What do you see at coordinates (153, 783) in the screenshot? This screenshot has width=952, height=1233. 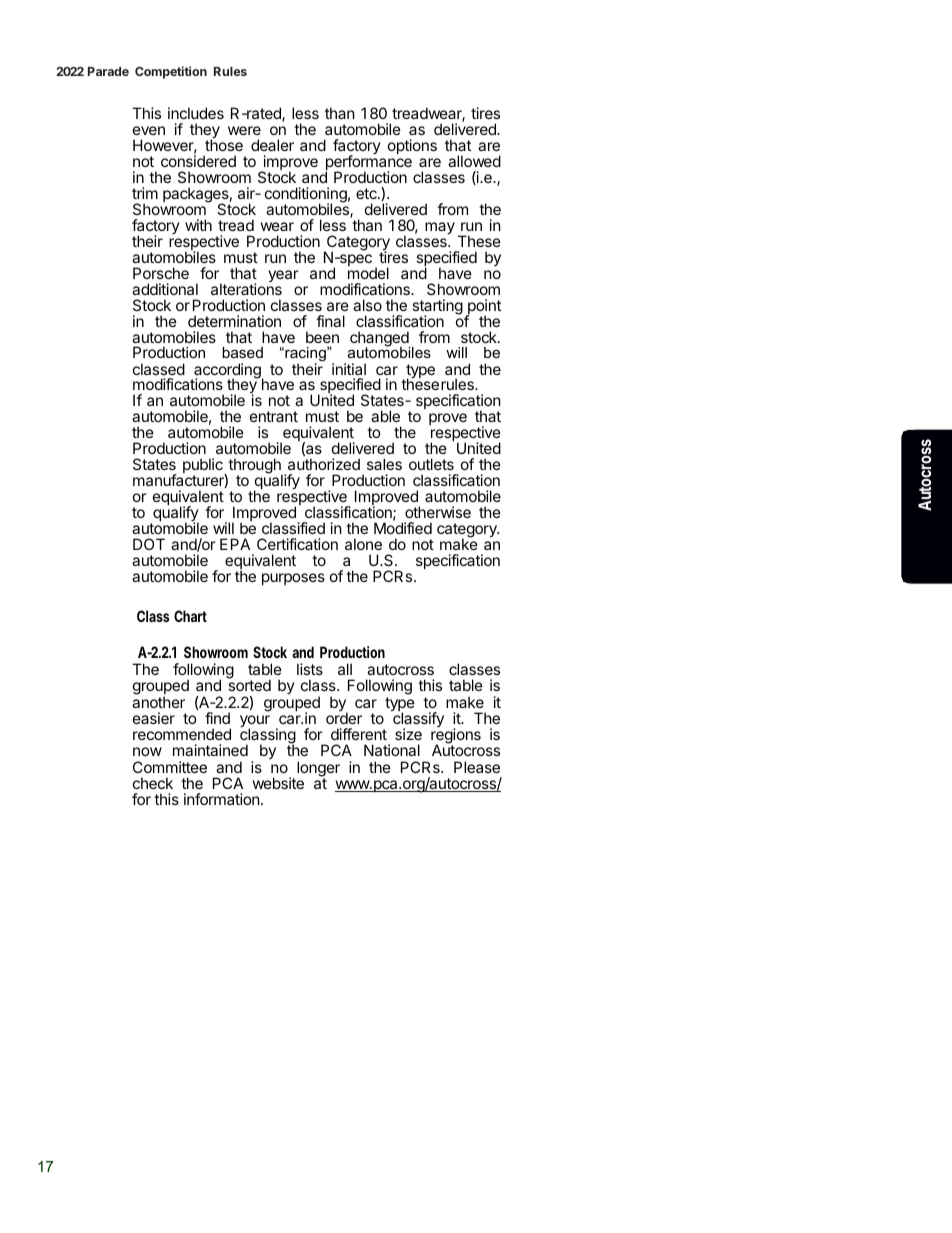 I see `check` at bounding box center [153, 783].
